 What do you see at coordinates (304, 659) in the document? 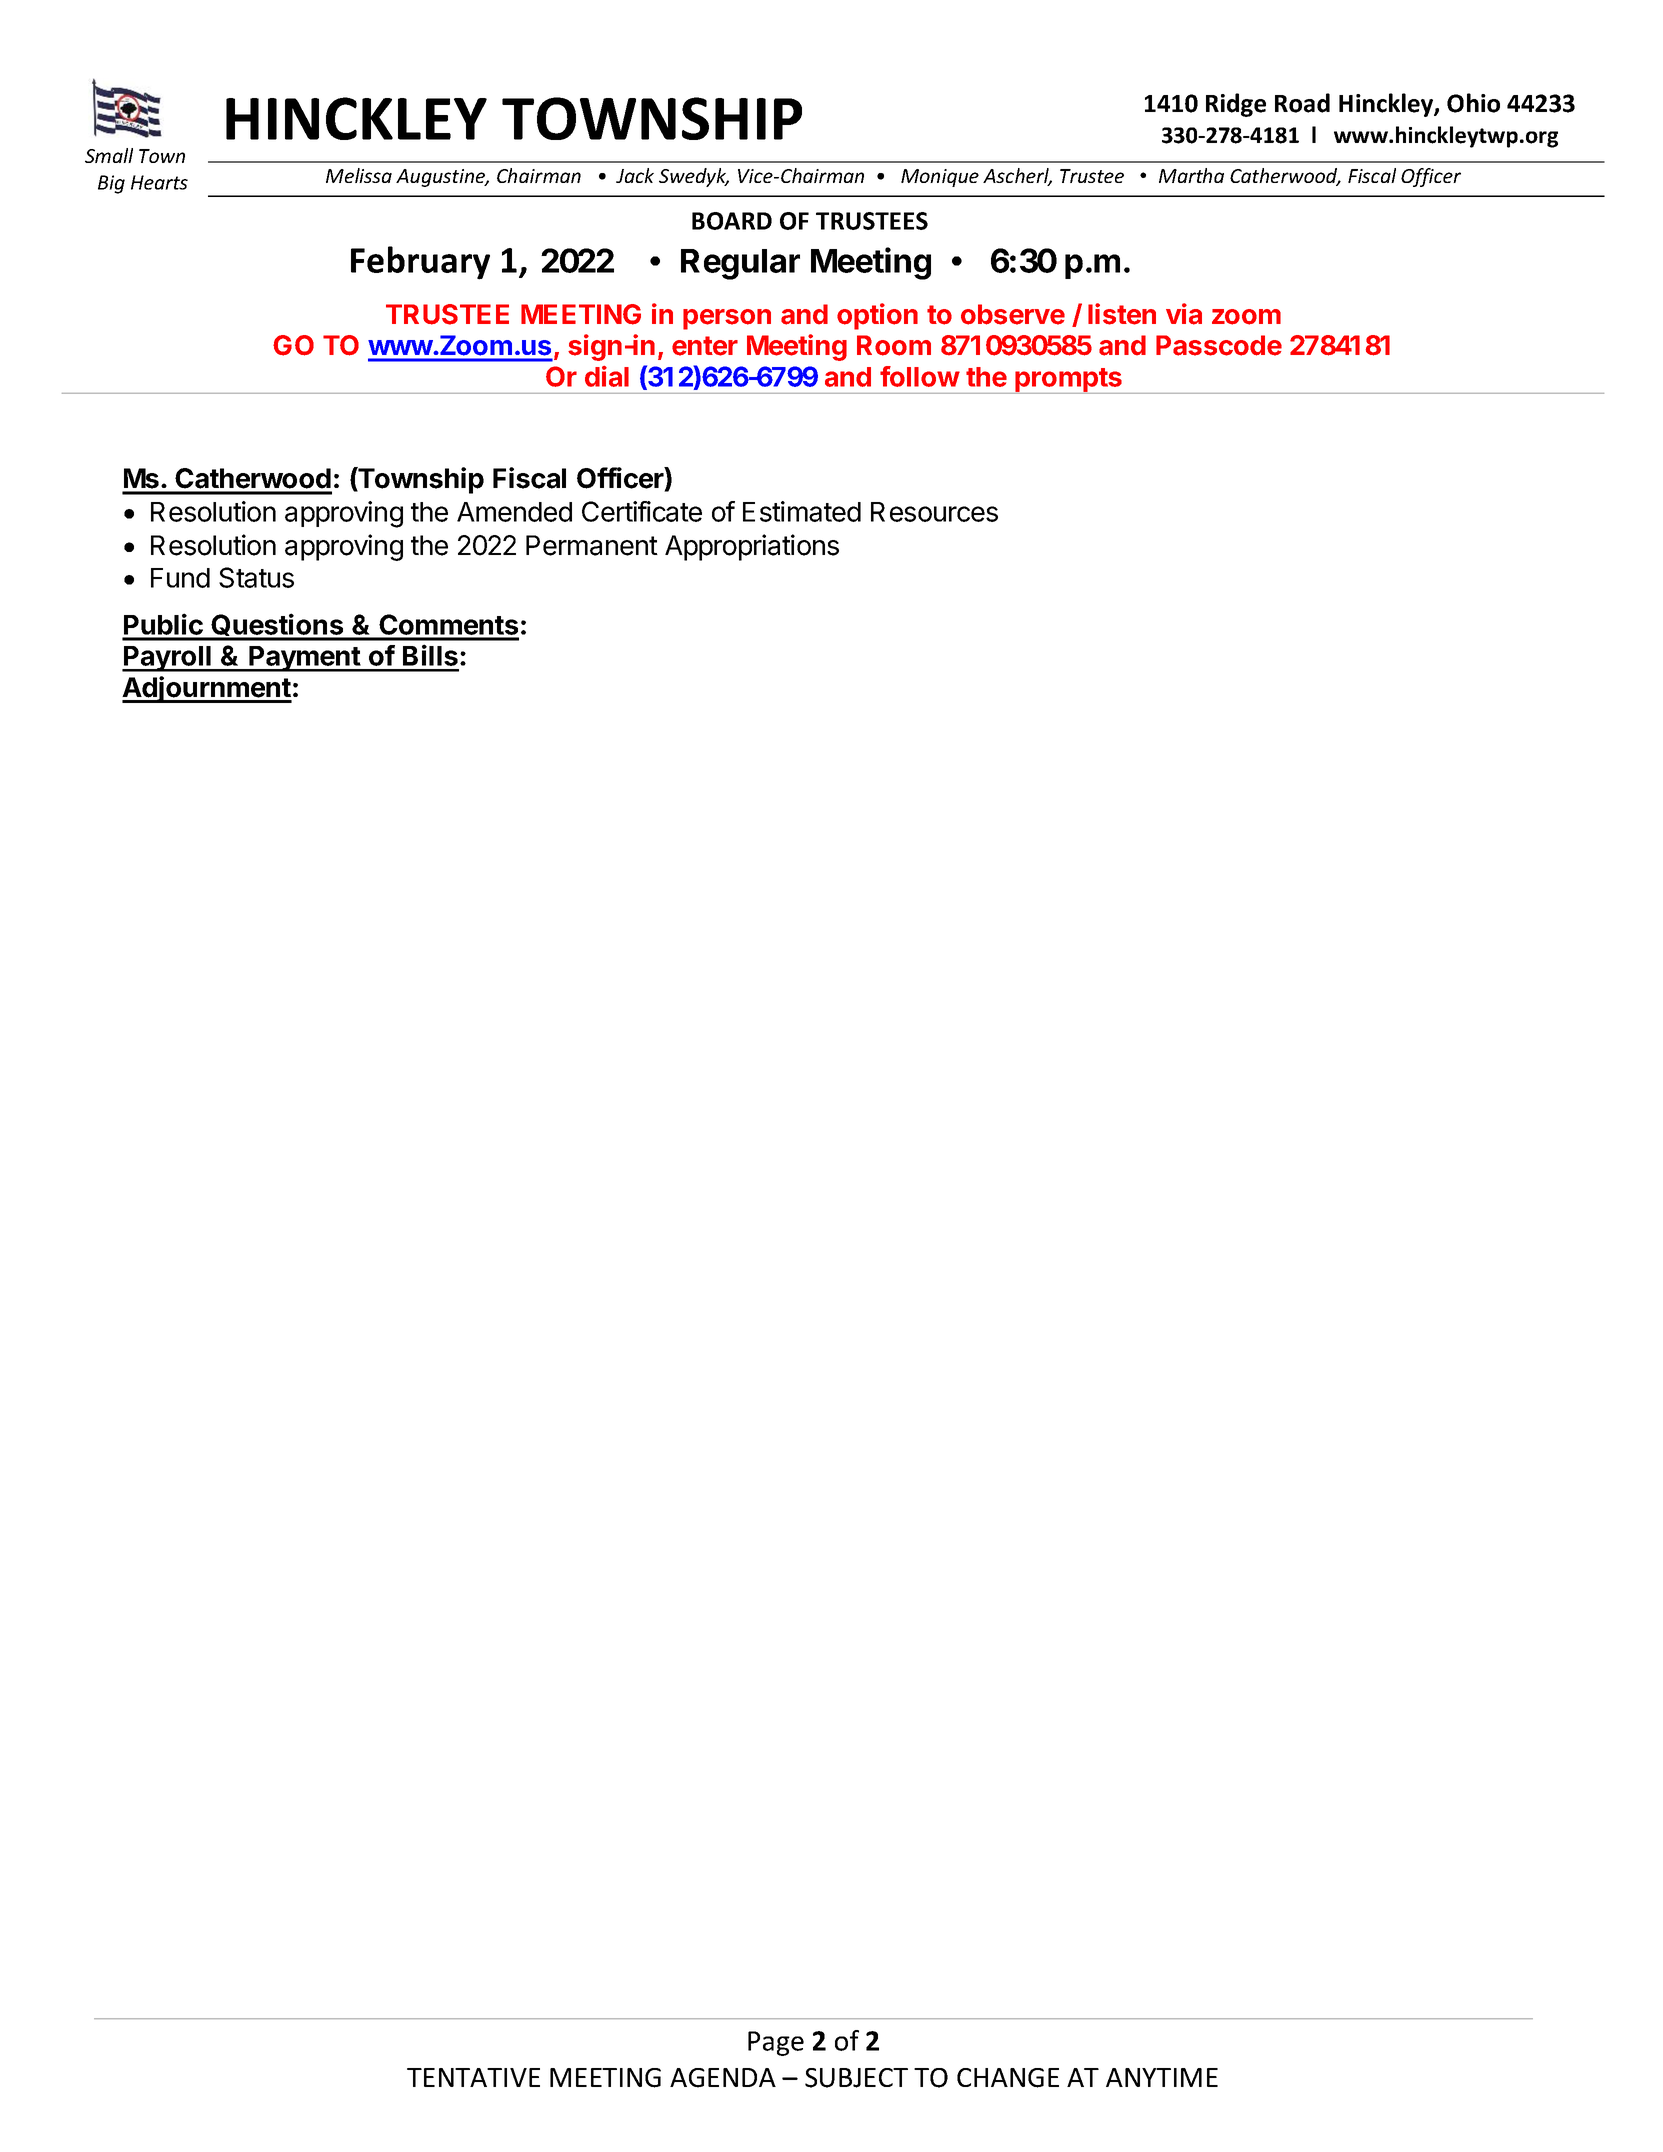
I see `Payment` at bounding box center [304, 659].
